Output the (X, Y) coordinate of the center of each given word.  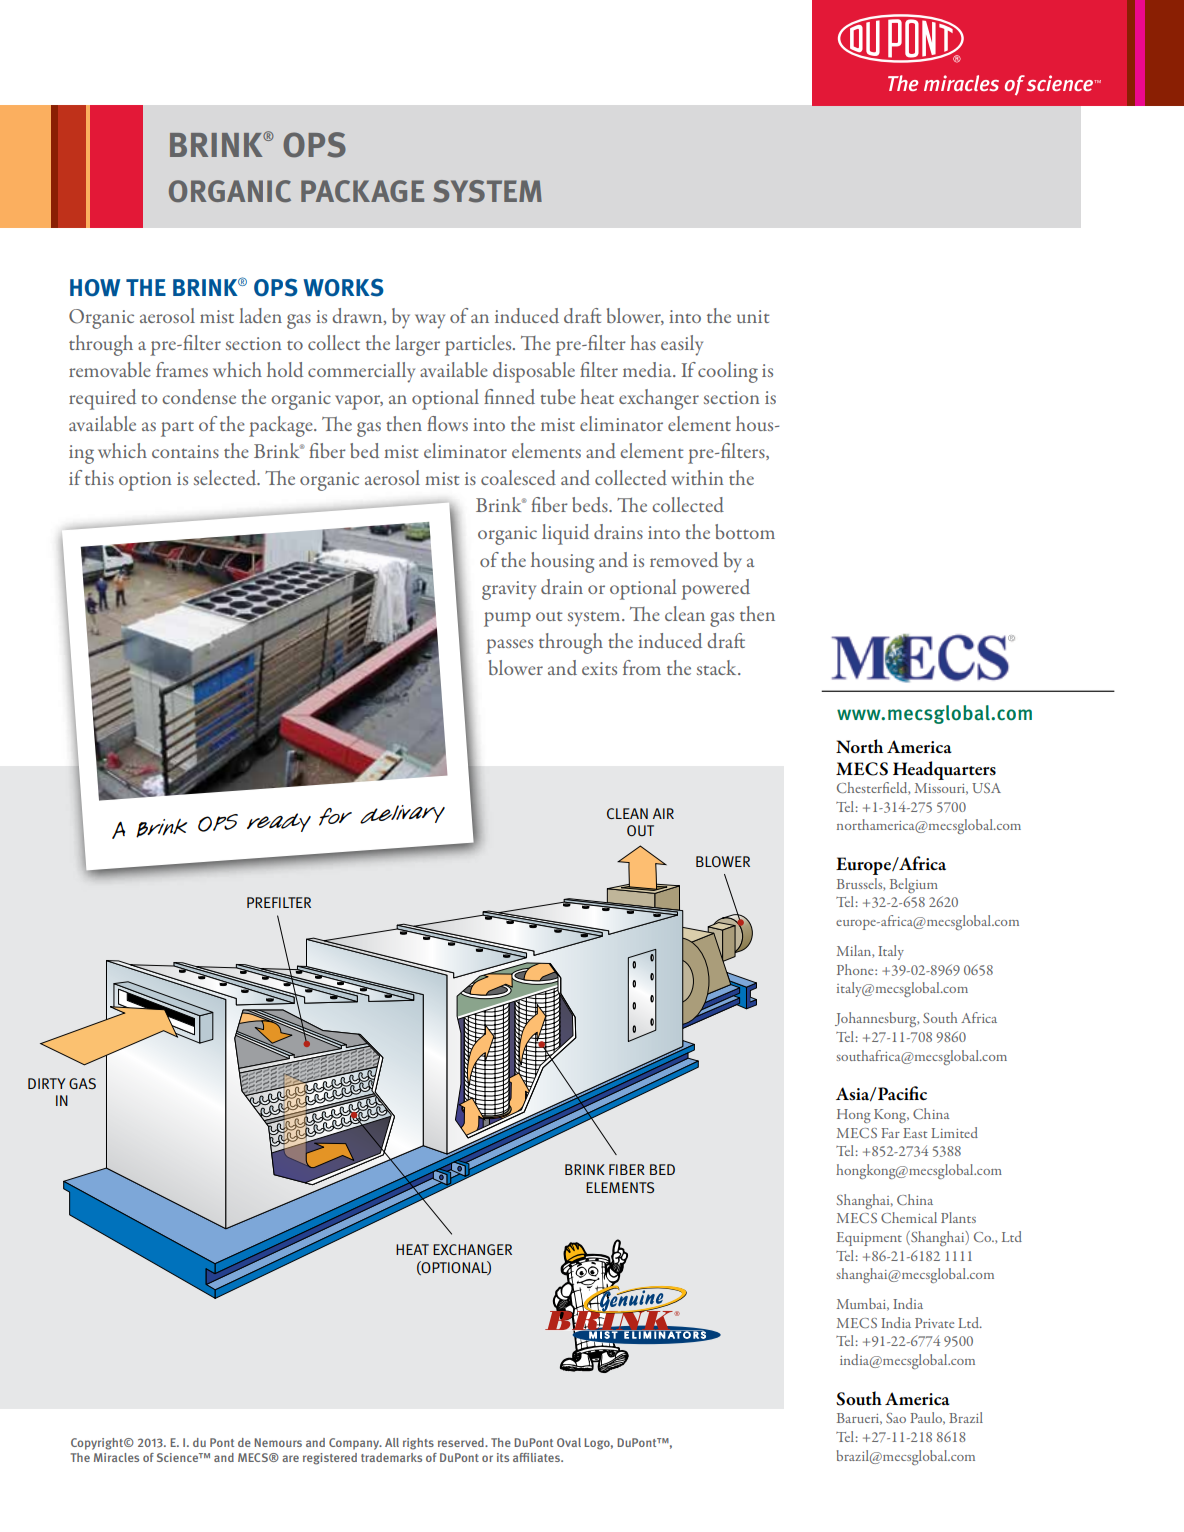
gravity (509, 590)
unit (753, 316)
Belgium (914, 885)
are (290, 1458)
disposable (534, 372)
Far (890, 1133)
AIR (663, 813)
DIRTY (47, 1083)
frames (182, 369)
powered (715, 589)
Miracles (116, 1457)
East (915, 1133)
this (99, 477)
